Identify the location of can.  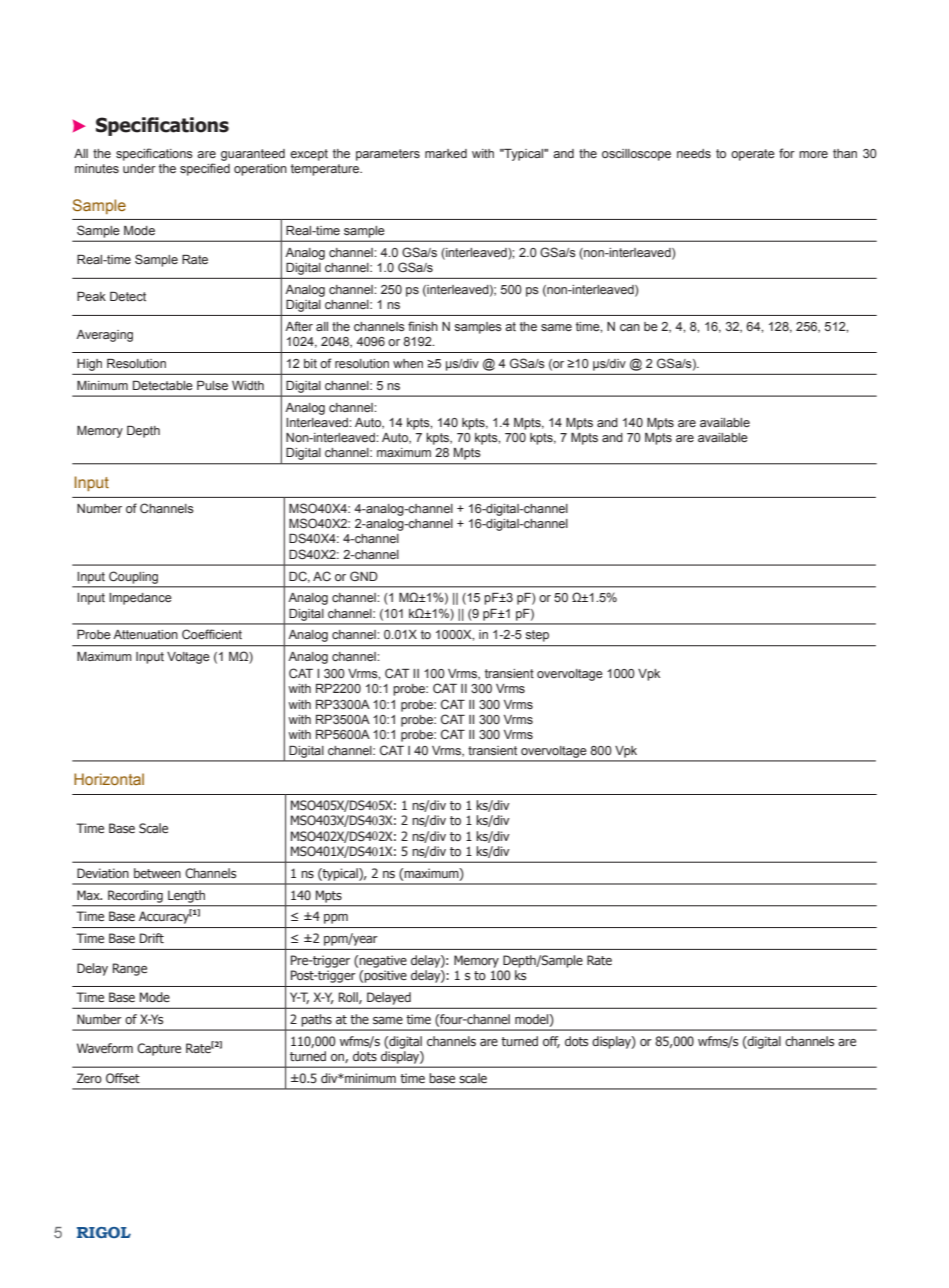
(630, 327).
